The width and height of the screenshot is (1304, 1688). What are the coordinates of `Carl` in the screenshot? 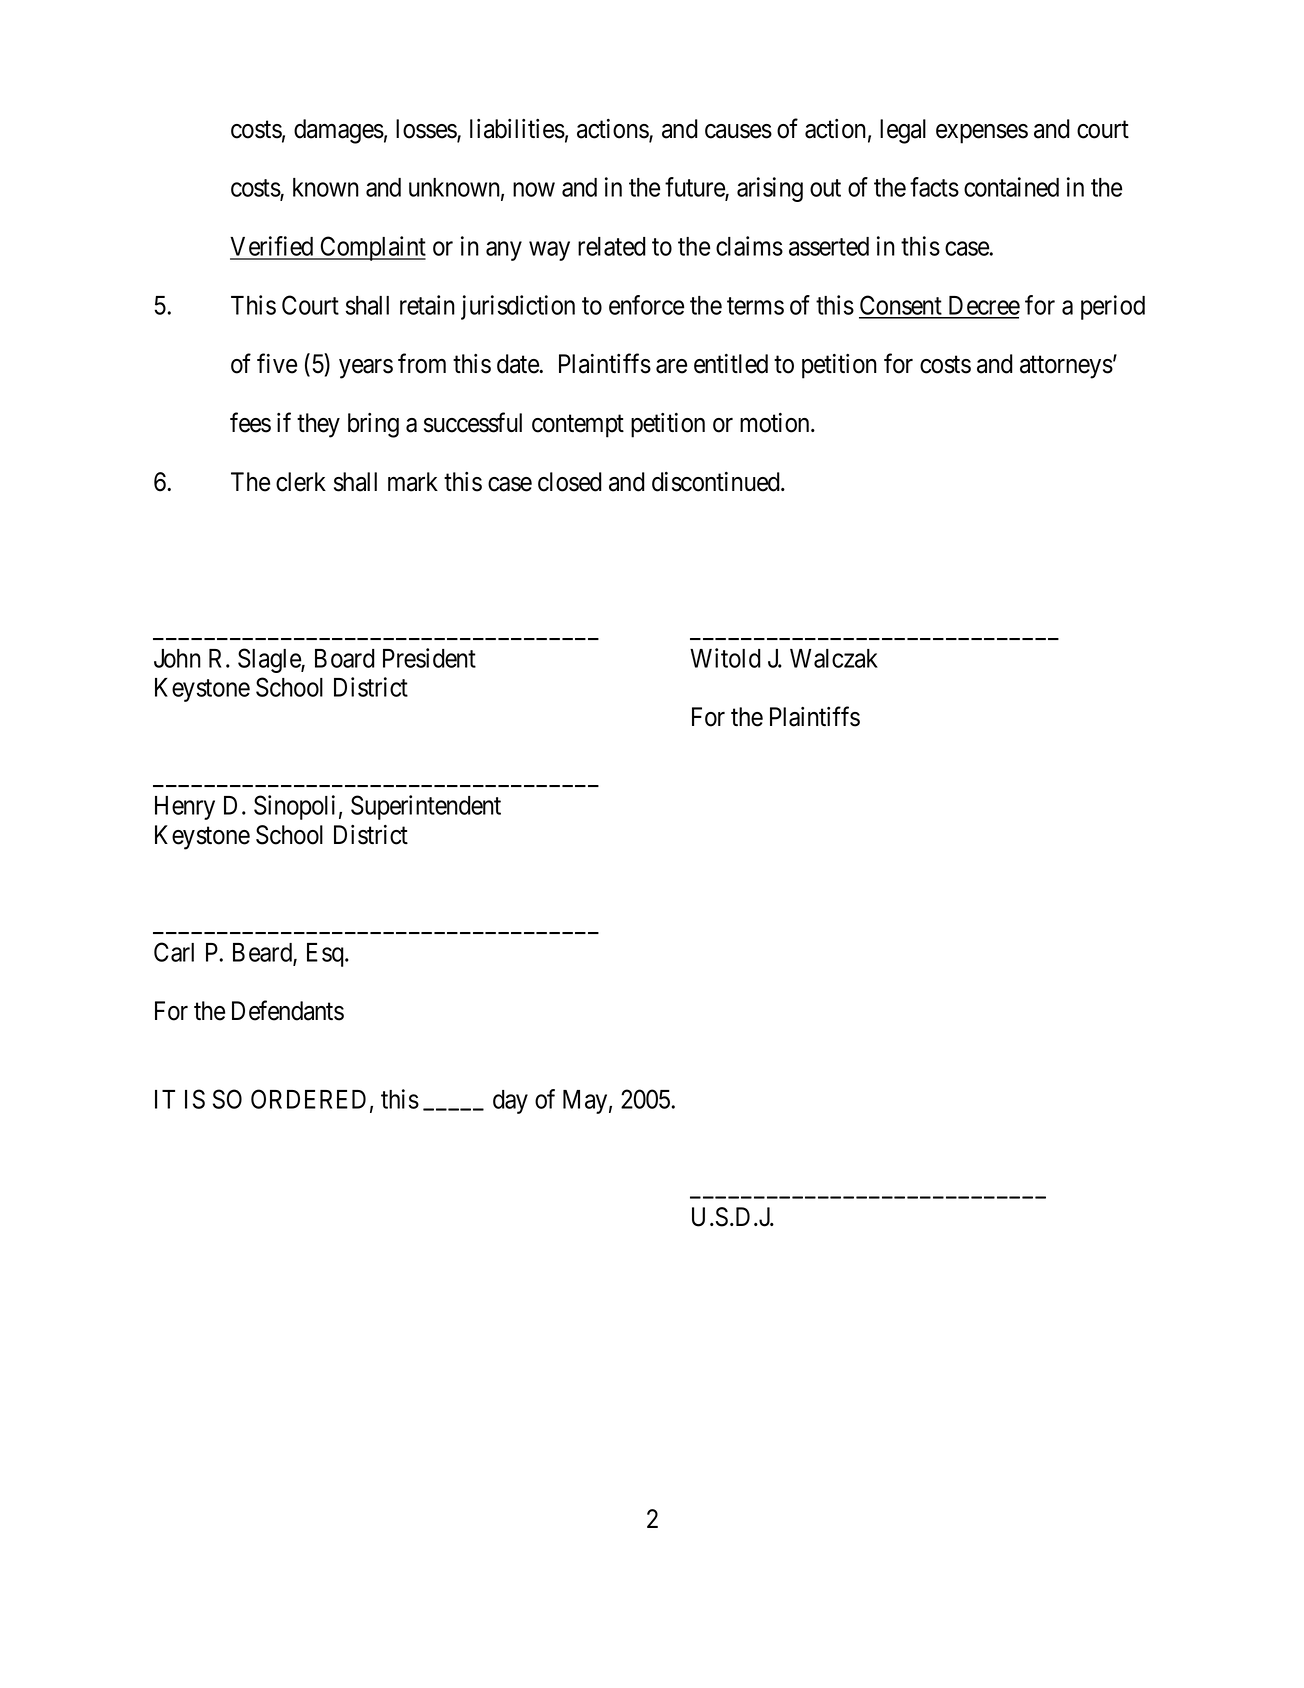 It's located at (174, 952).
